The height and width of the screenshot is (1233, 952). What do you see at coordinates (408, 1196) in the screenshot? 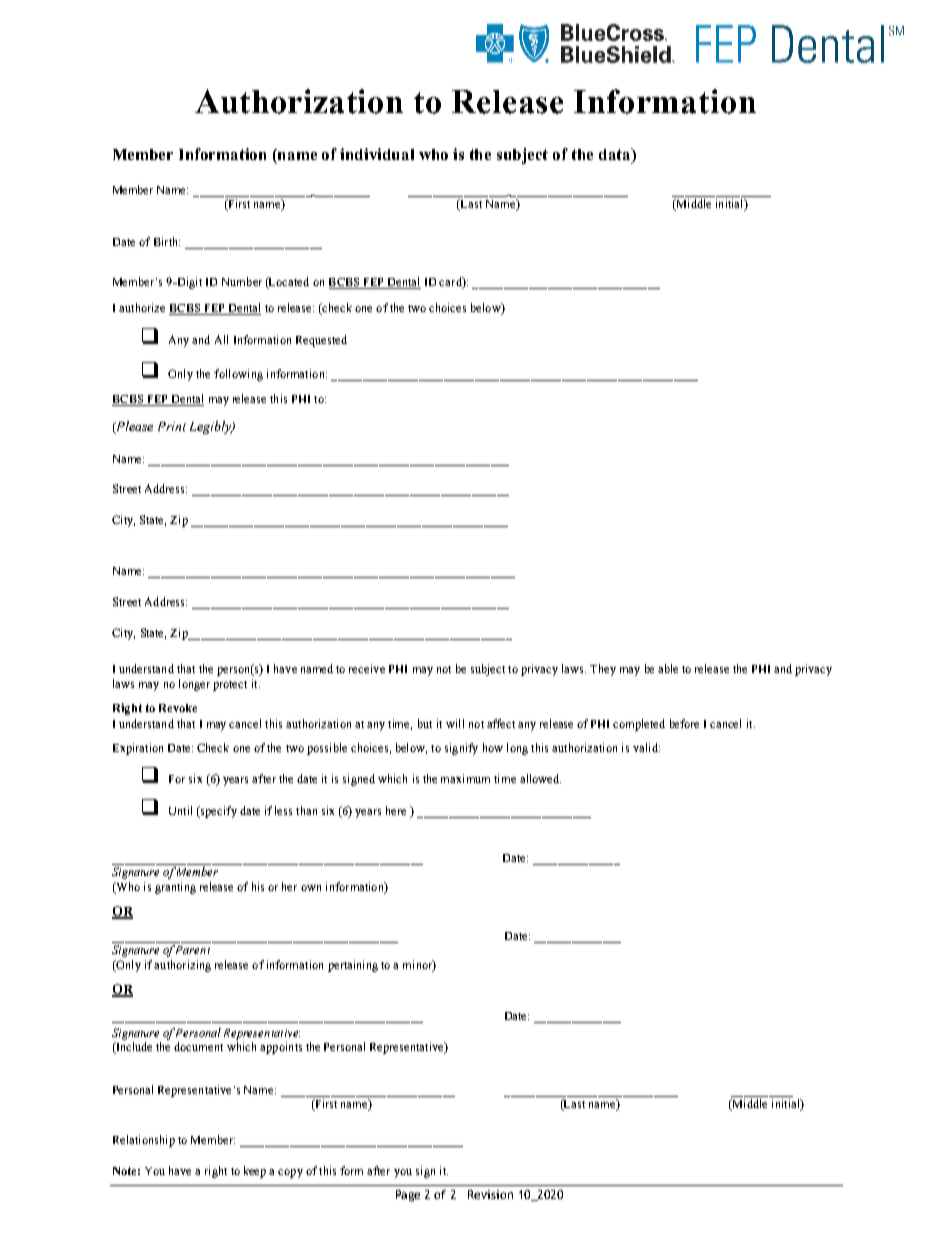
I see `Page` at bounding box center [408, 1196].
